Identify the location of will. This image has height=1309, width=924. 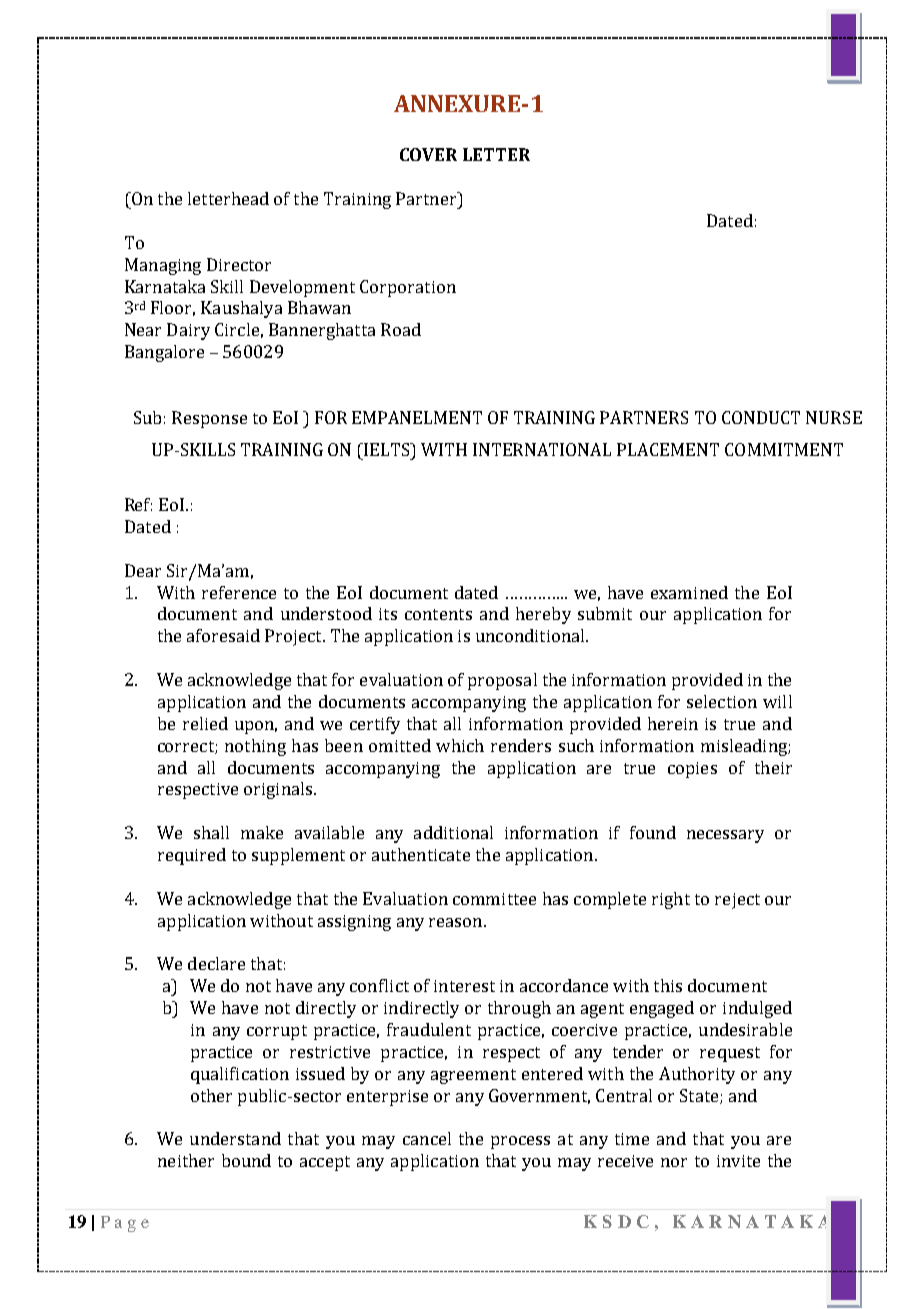
(777, 701).
